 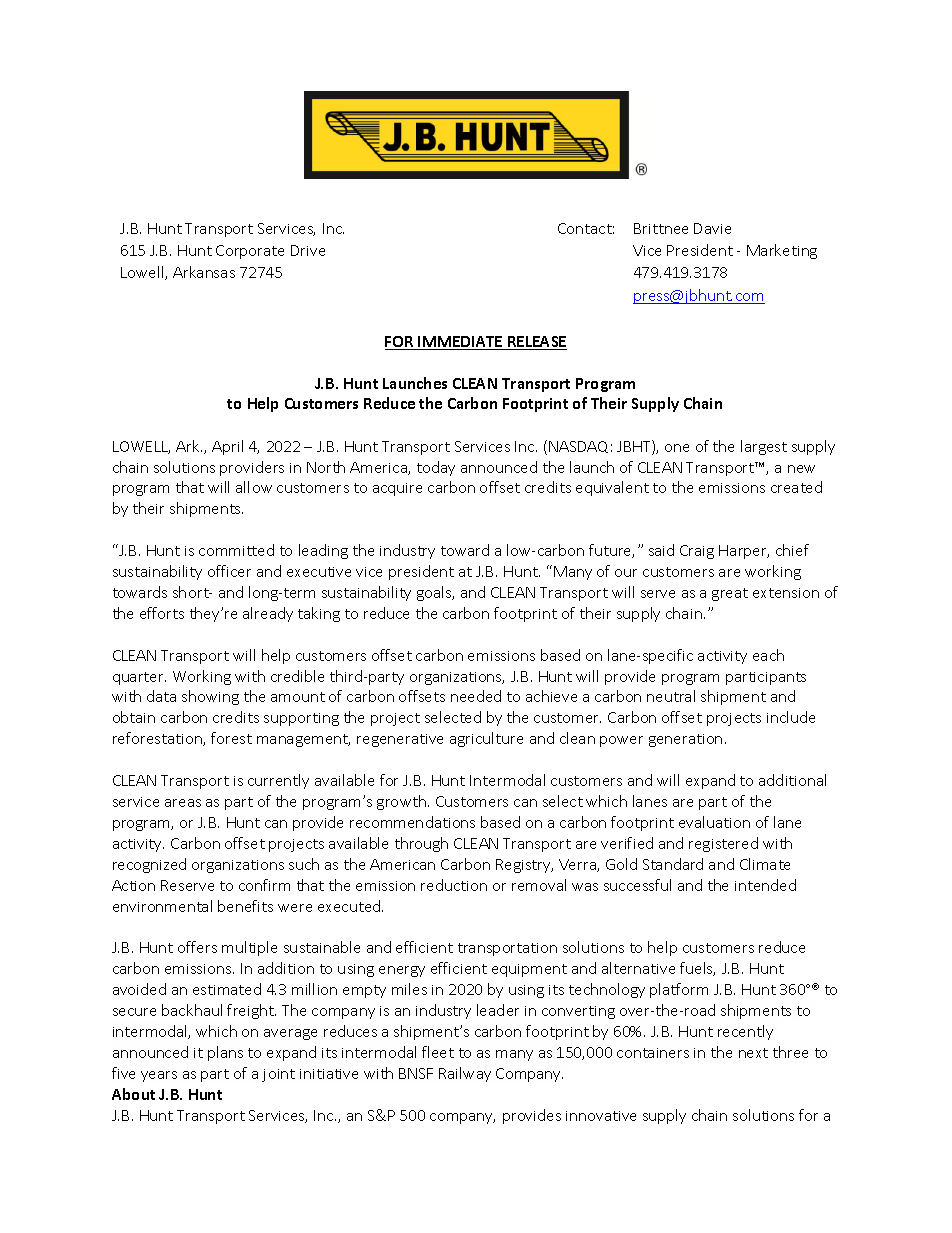 I want to click on Davie, so click(x=712, y=228).
